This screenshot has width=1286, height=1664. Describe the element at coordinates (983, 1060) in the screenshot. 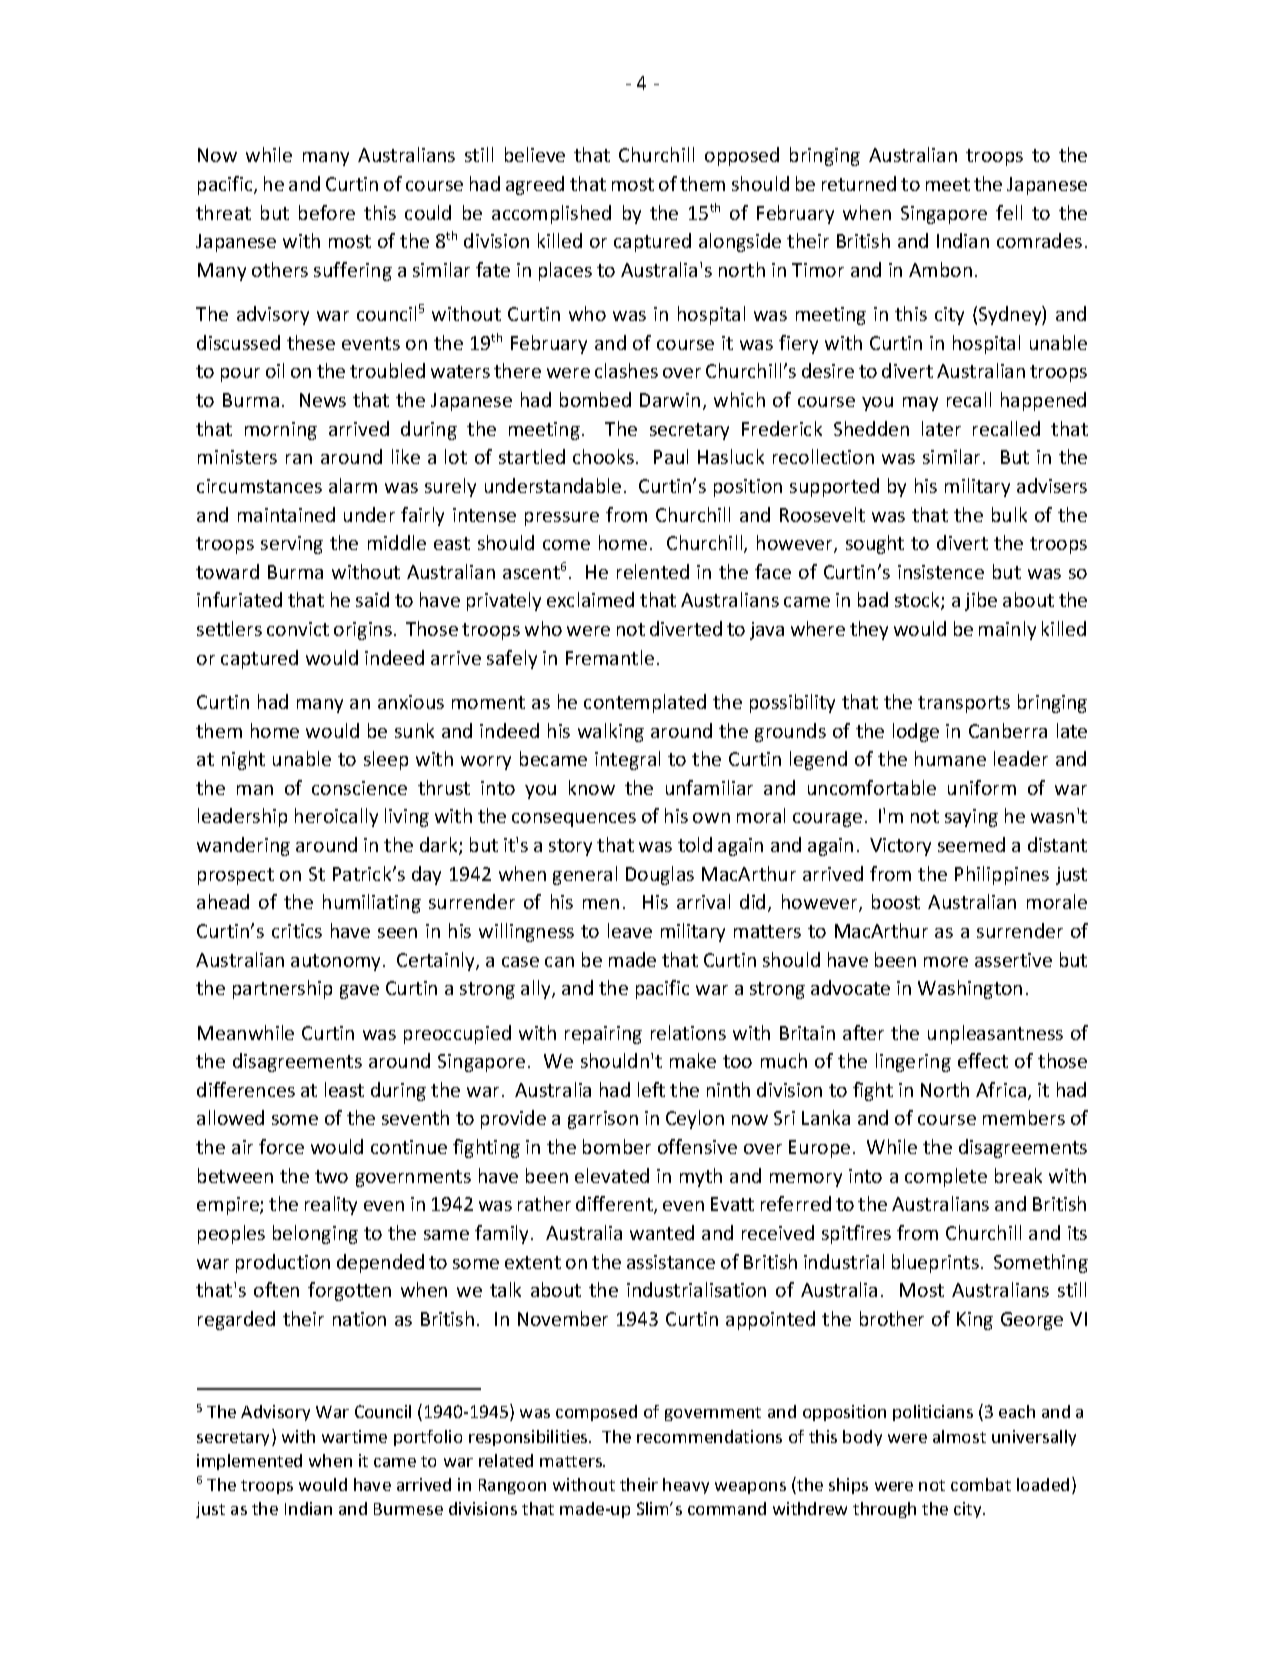

I see `effect` at that location.
